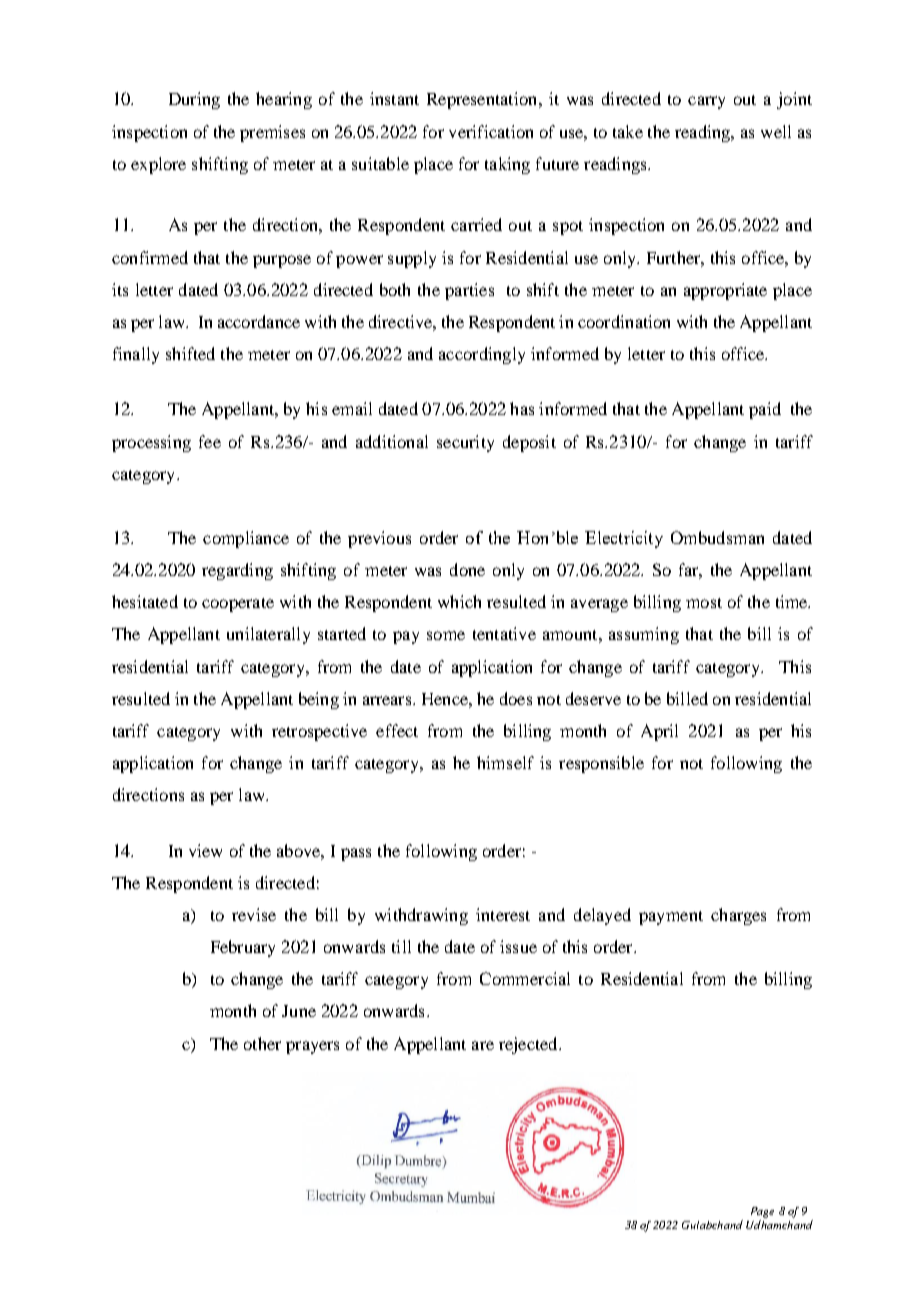 The image size is (924, 1308). I want to click on charges, so click(738, 916).
